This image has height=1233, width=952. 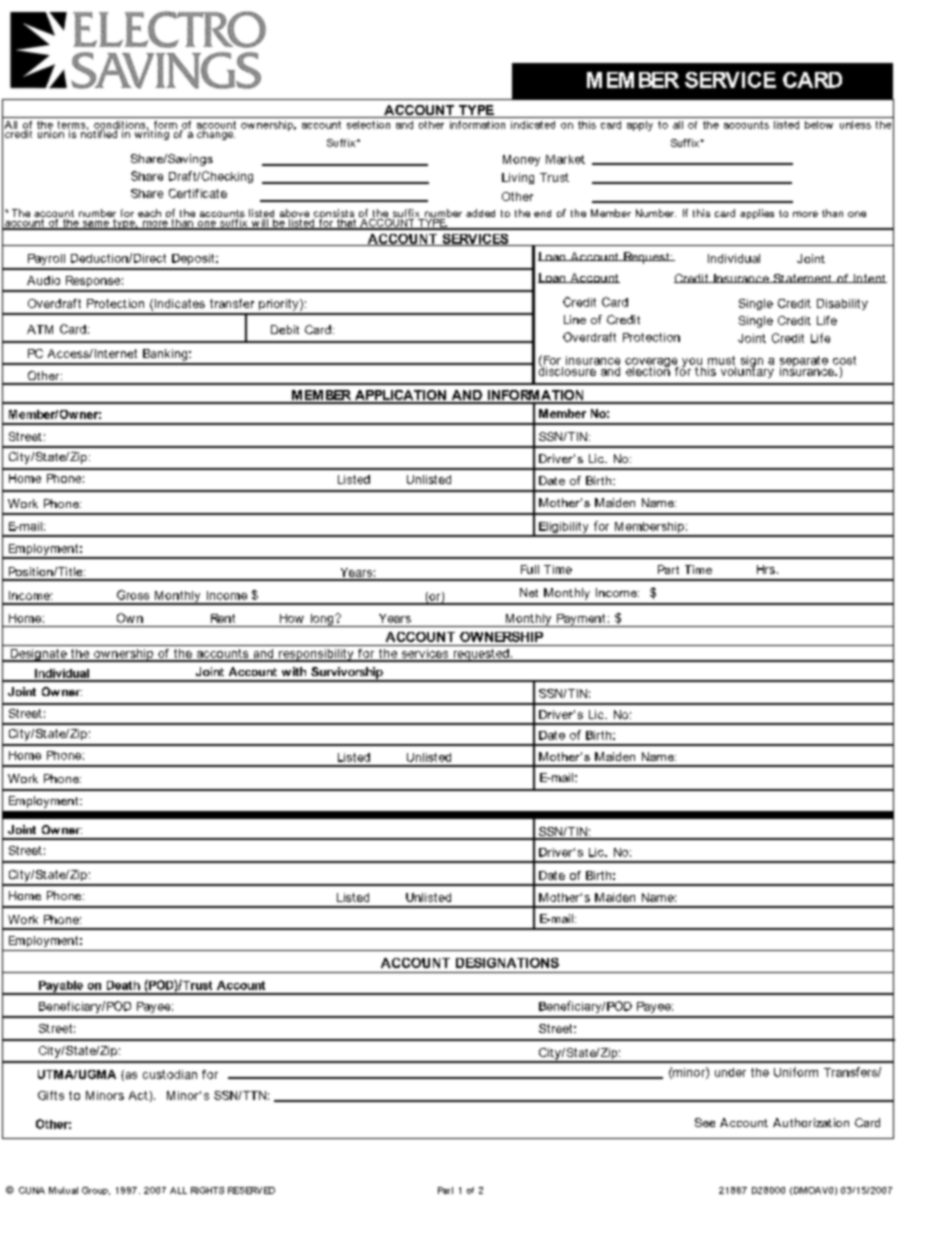 I want to click on with, so click(x=294, y=671).
